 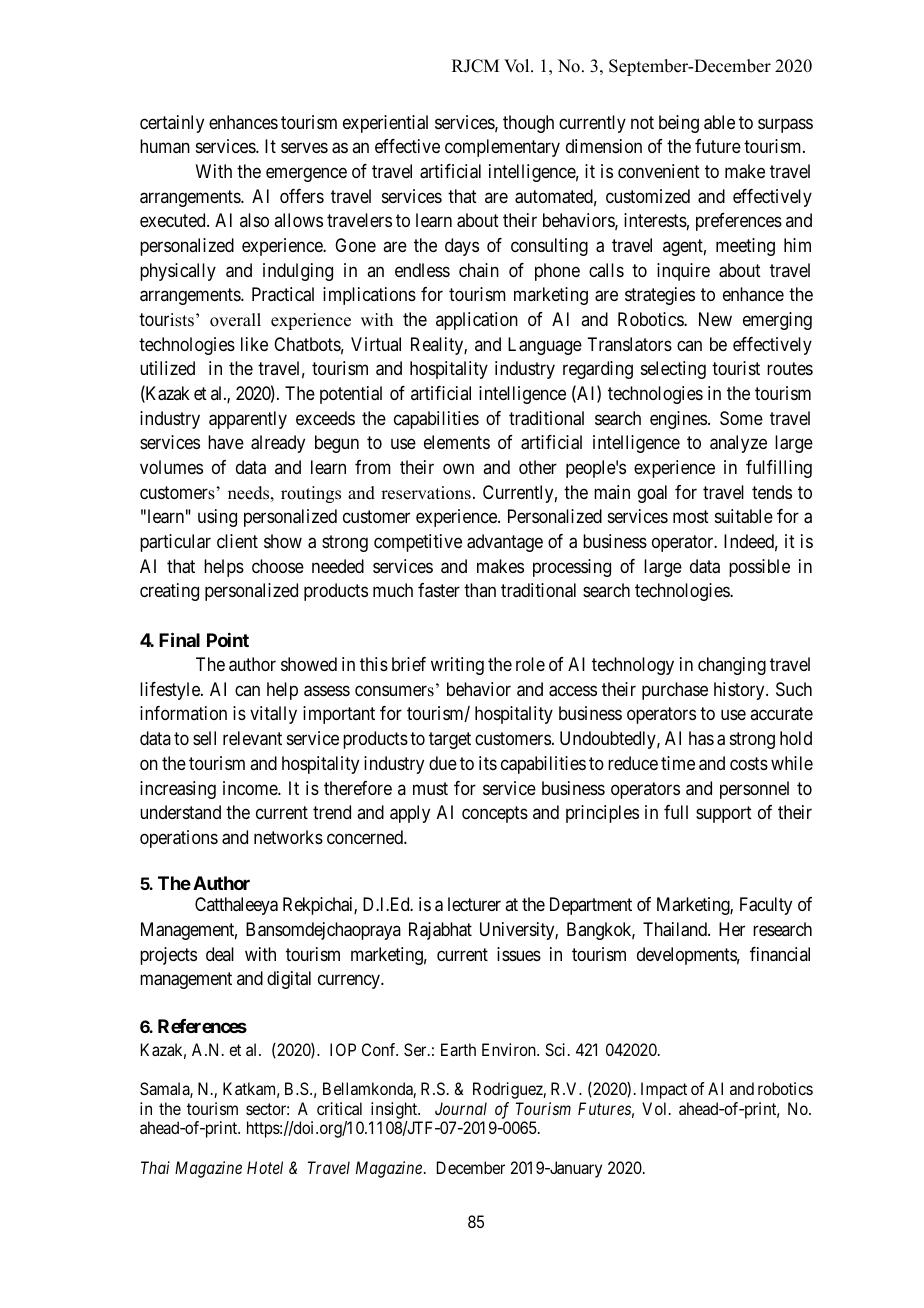 What do you see at coordinates (251, 788) in the screenshot?
I see `income` at bounding box center [251, 788].
